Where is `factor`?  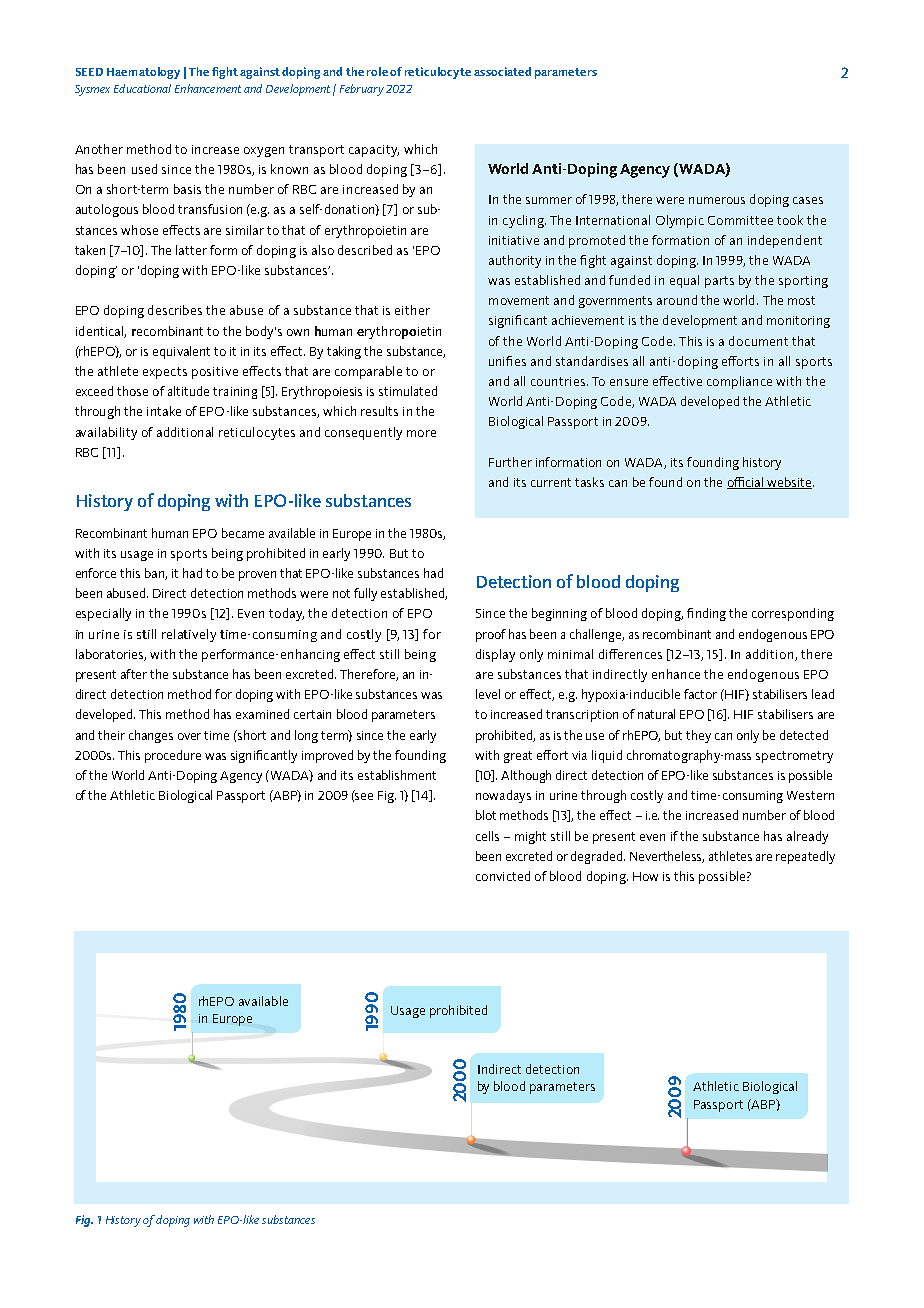
factor is located at coordinates (700, 694).
